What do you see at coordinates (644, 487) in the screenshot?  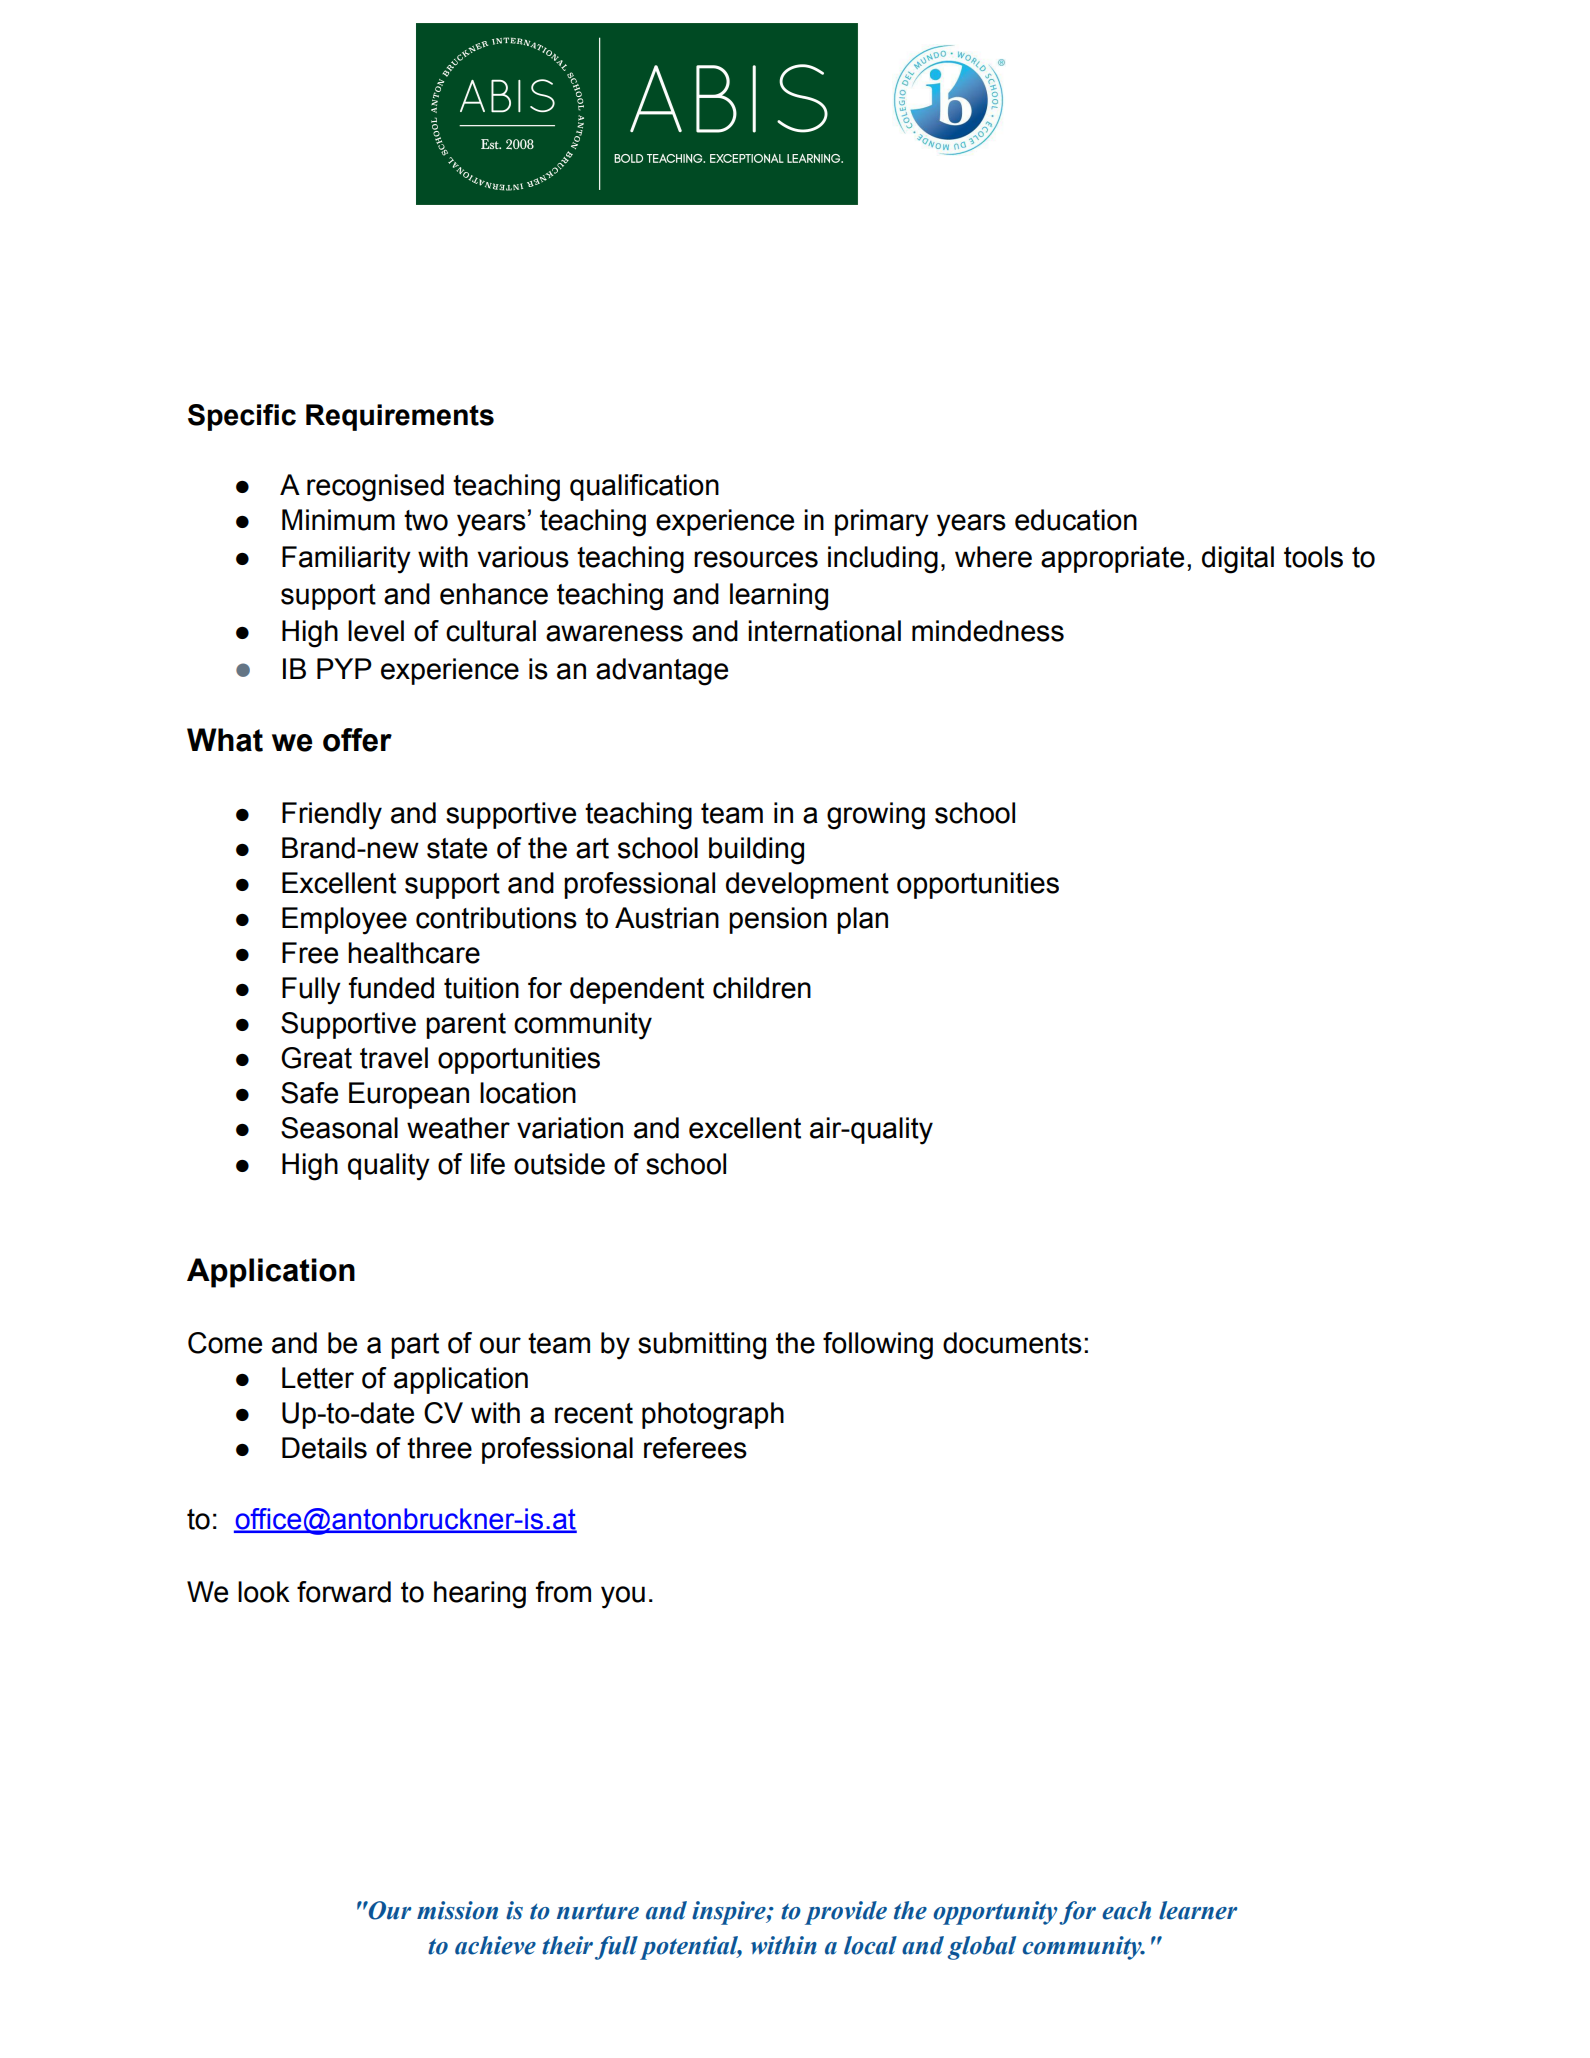 I see `qualification` at bounding box center [644, 487].
